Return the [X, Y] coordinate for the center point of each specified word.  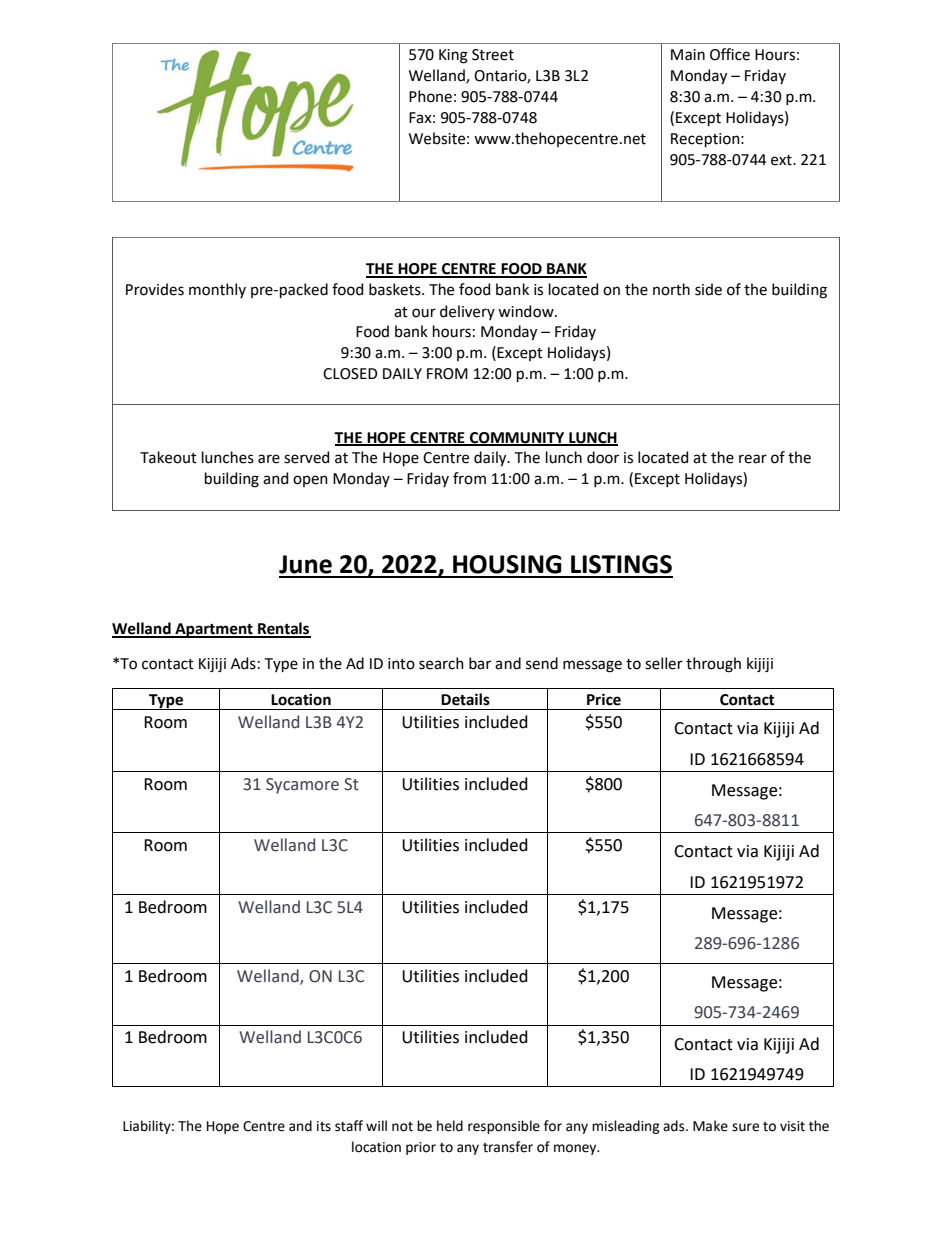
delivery [467, 312]
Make [710, 1126]
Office [730, 54]
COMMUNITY [517, 438]
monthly [217, 290]
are [269, 459]
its [324, 1126]
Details [465, 699]
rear [753, 459]
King [453, 56]
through [713, 665]
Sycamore [302, 786]
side [708, 289]
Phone [430, 96]
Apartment [214, 630]
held [450, 1126]
